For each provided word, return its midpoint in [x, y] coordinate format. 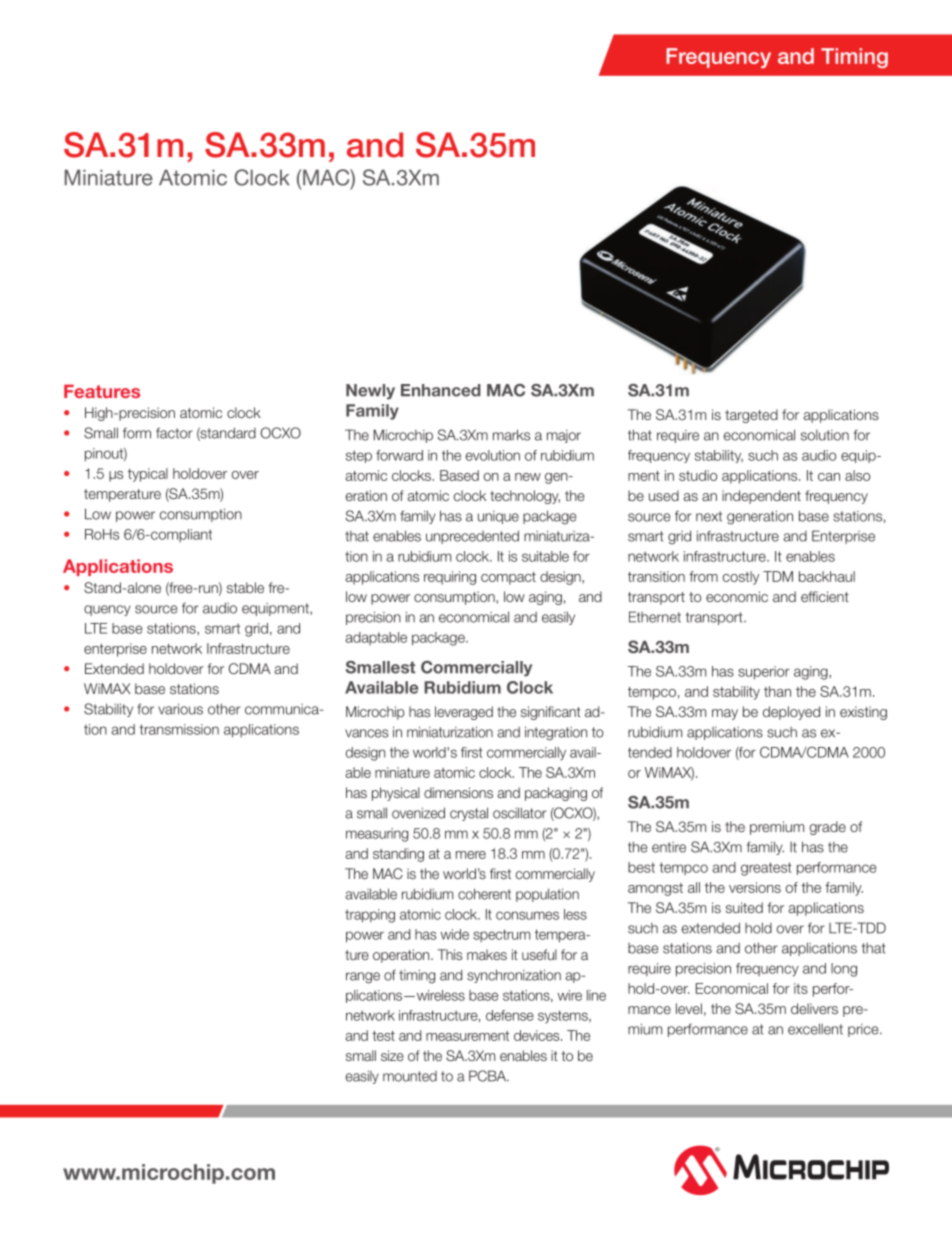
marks [511, 435]
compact [508, 578]
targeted [751, 416]
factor [174, 433]
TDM [778, 576]
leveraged [464, 713]
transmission [179, 729]
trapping [370, 916]
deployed [791, 713]
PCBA [488, 1076]
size [392, 1055]
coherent [484, 894]
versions [755, 887]
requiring [450, 578]
